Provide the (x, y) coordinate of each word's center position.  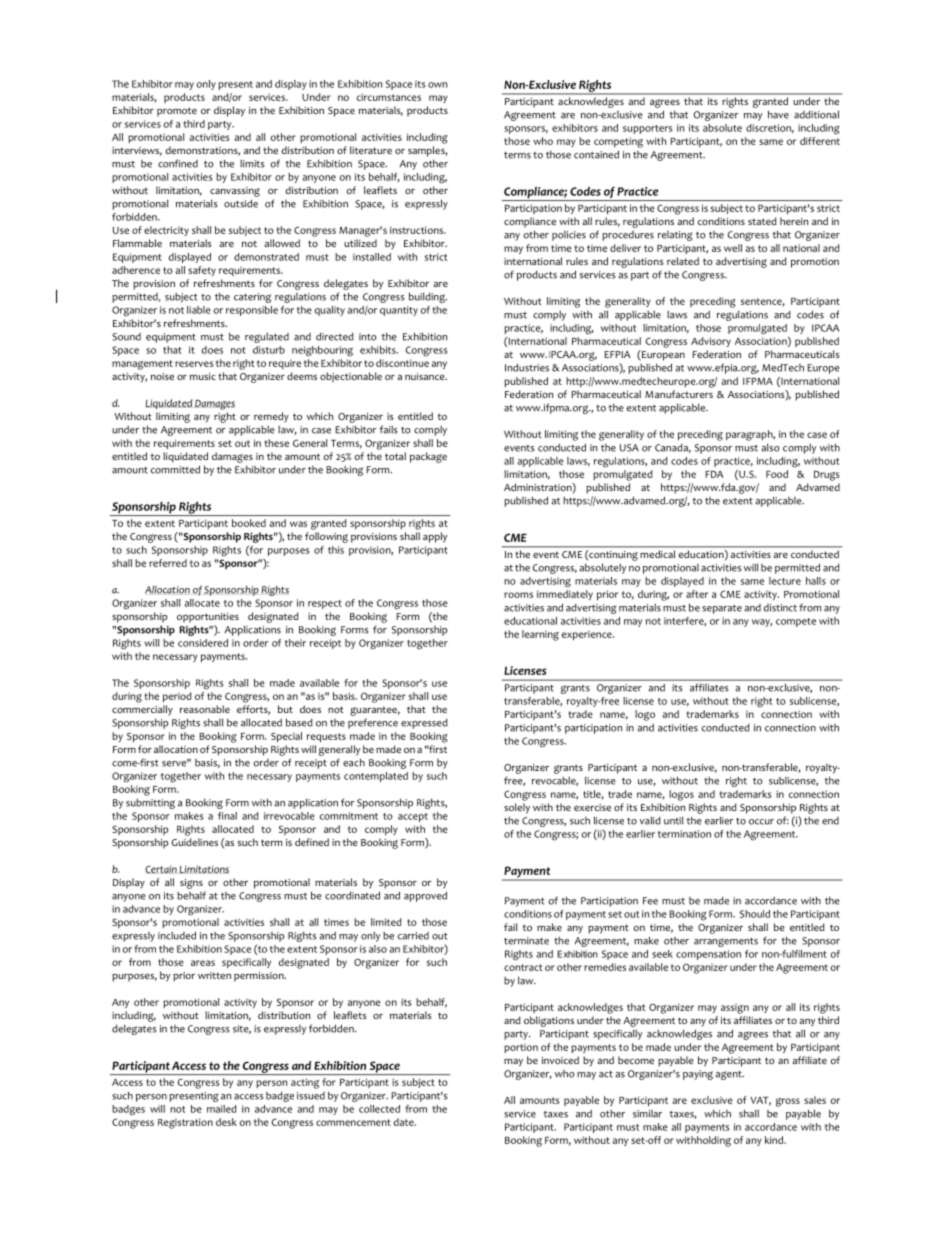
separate (722, 609)
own (437, 85)
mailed (222, 1109)
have (778, 114)
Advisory (711, 342)
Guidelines (194, 842)
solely (517, 808)
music (203, 376)
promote (177, 112)
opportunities (208, 618)
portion (521, 1048)
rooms (518, 595)
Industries (527, 367)
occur (761, 822)
